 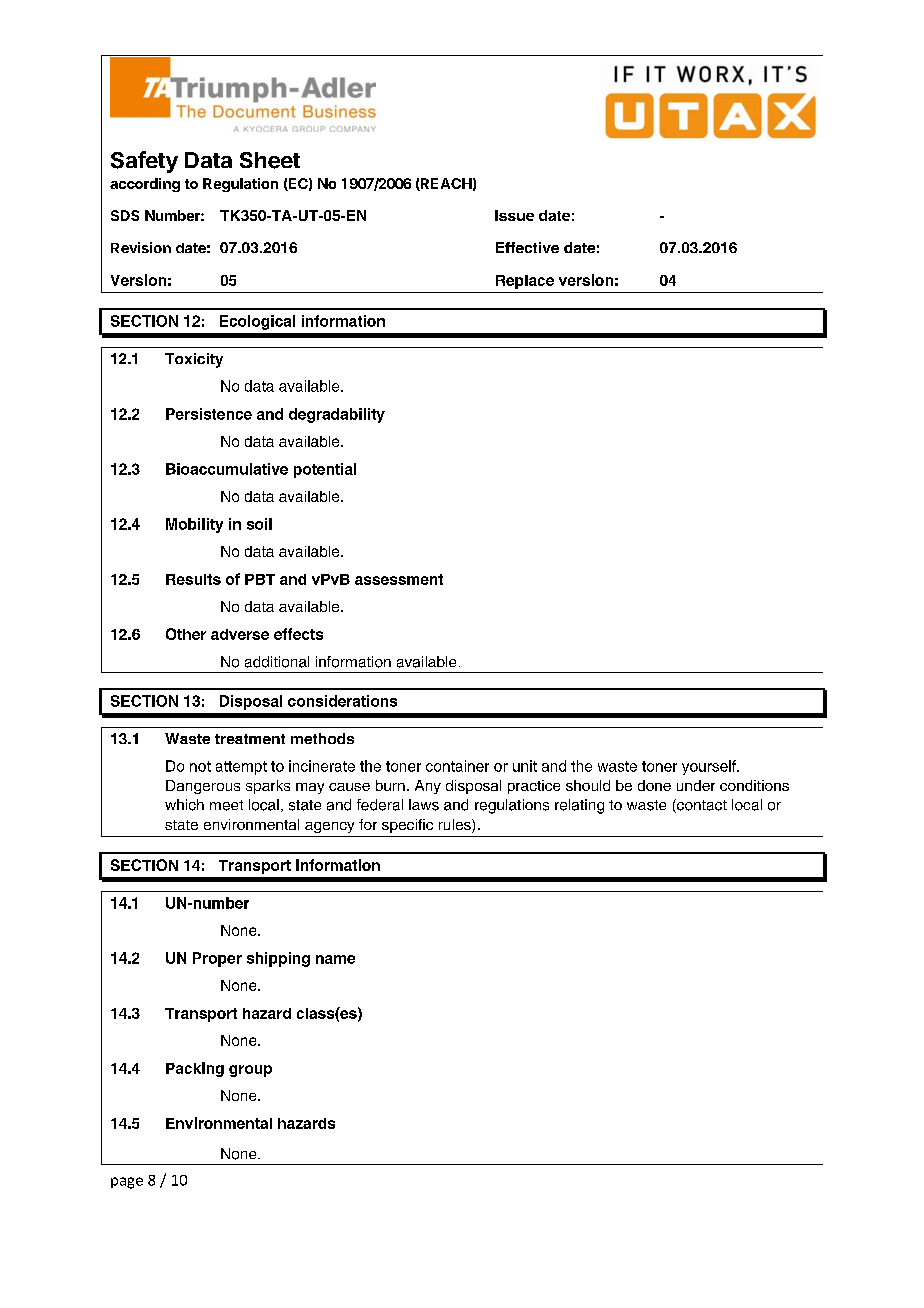 What do you see at coordinates (527, 247) in the screenshot?
I see `Effective` at bounding box center [527, 247].
